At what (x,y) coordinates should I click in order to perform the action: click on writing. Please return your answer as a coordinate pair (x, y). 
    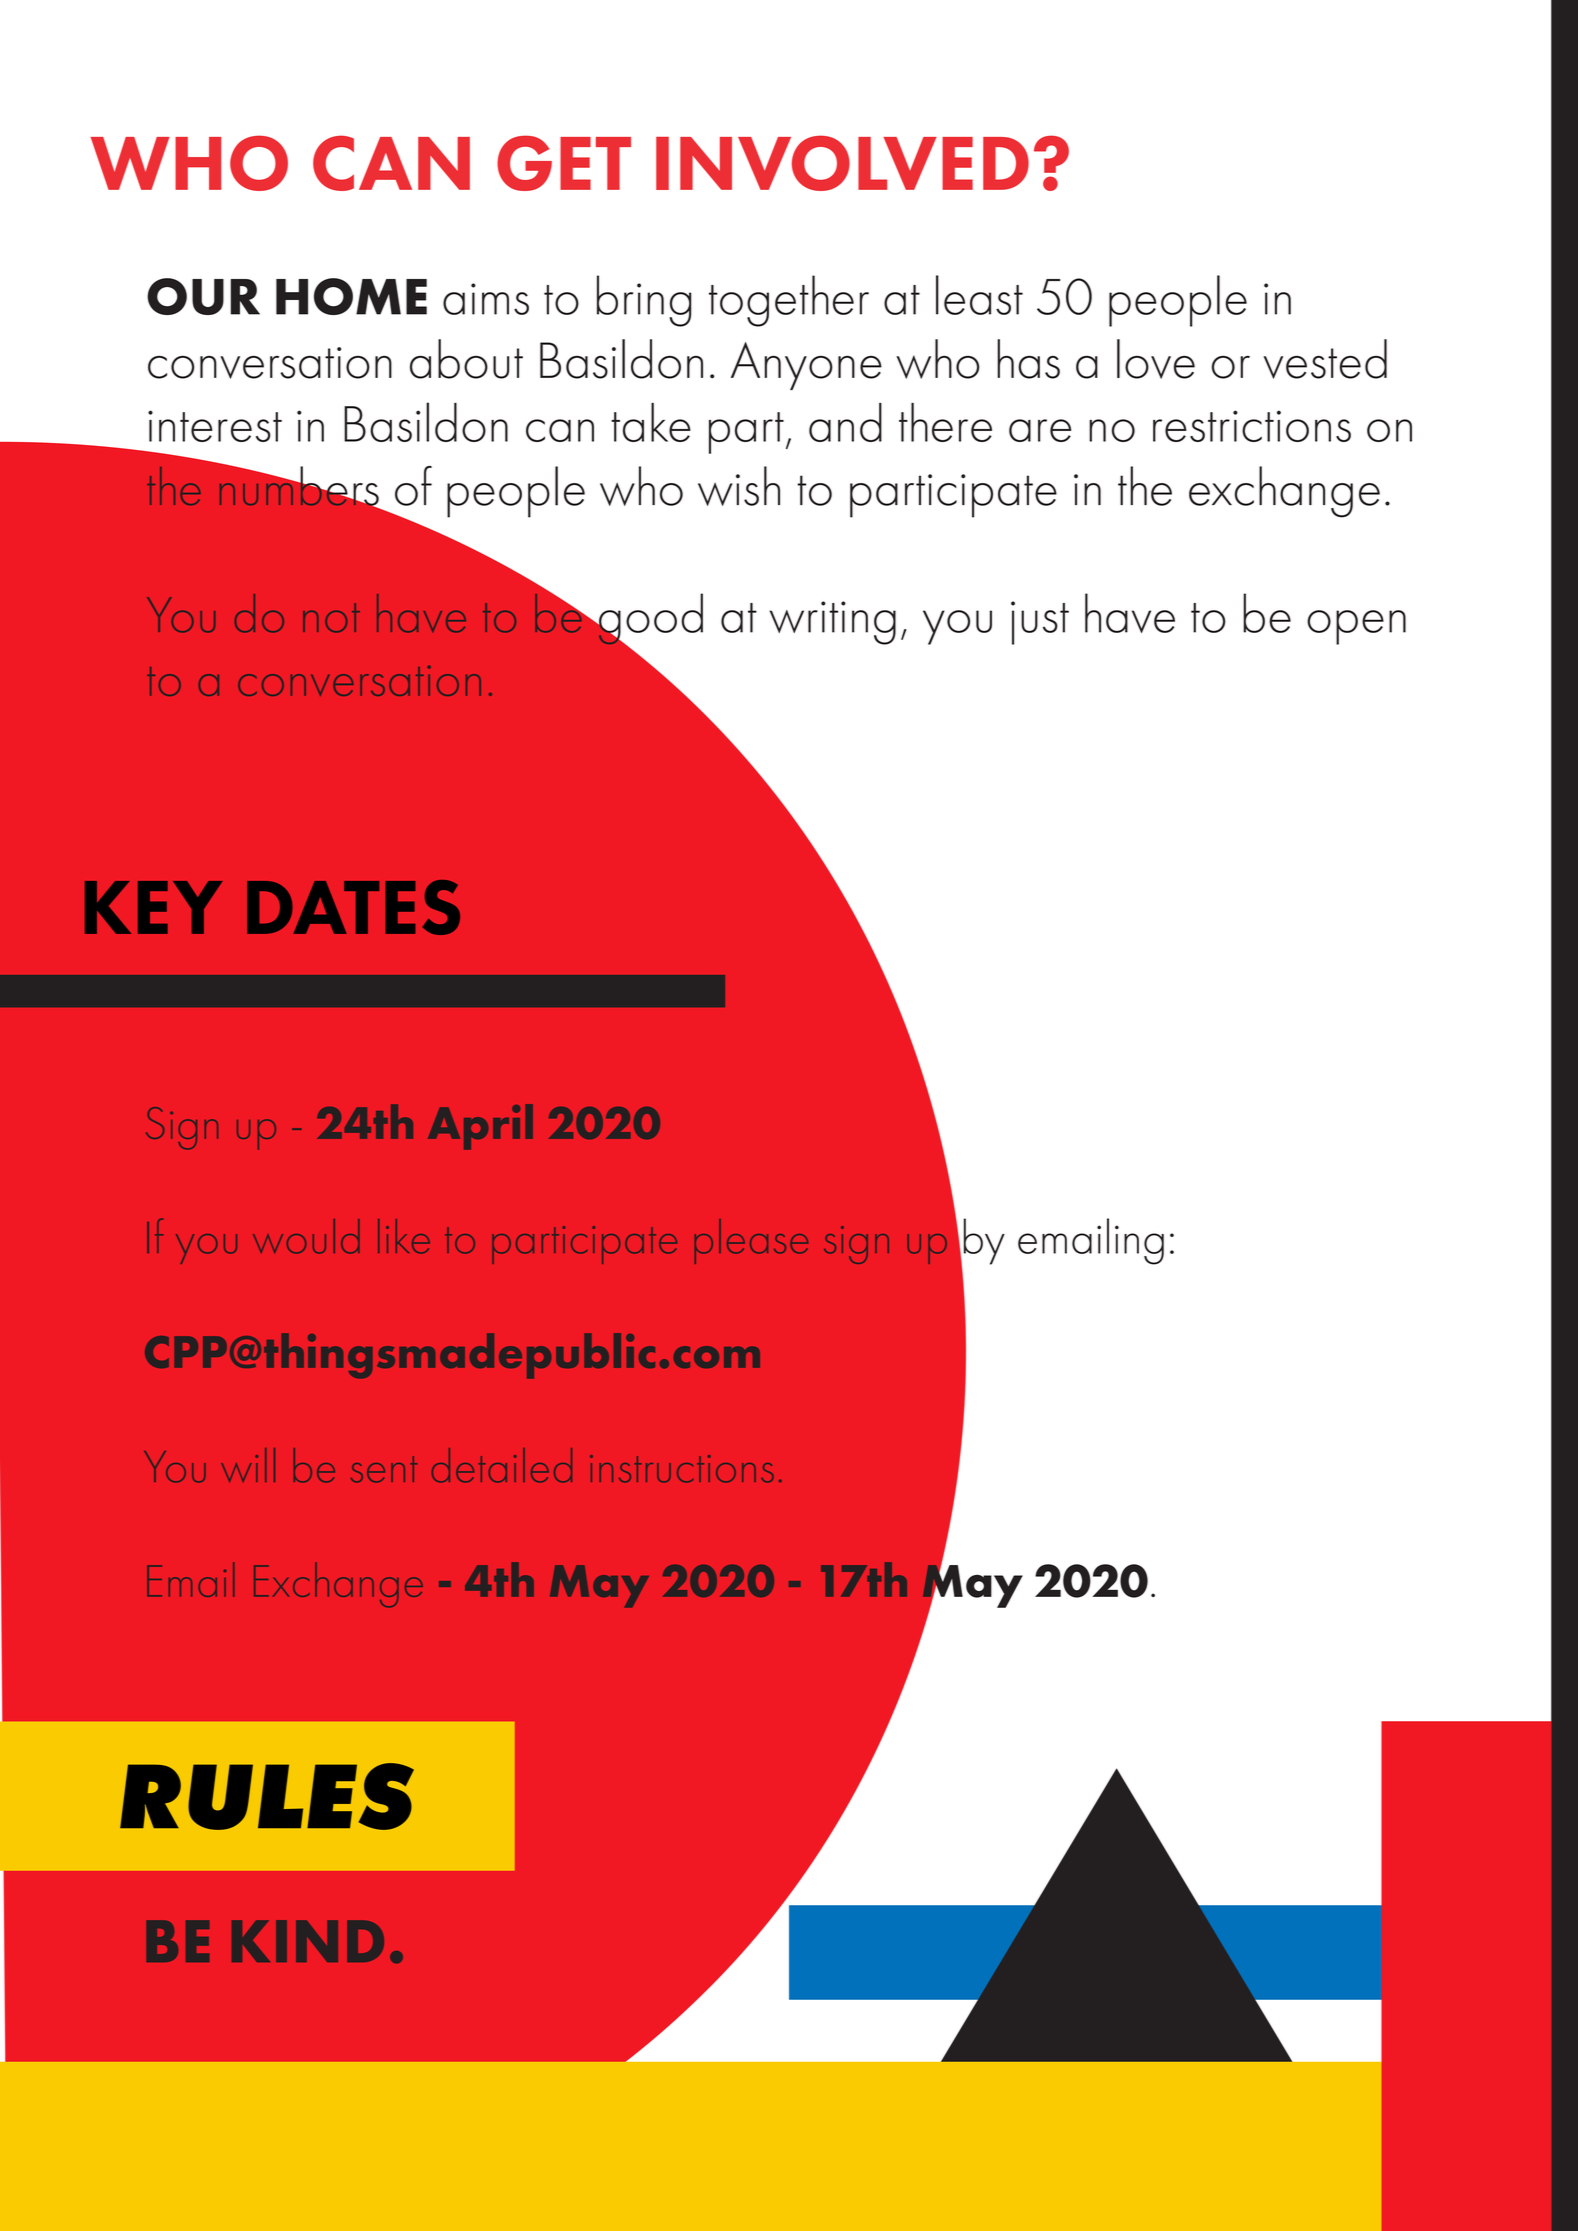
    Looking at the image, I should click on (832, 623).
